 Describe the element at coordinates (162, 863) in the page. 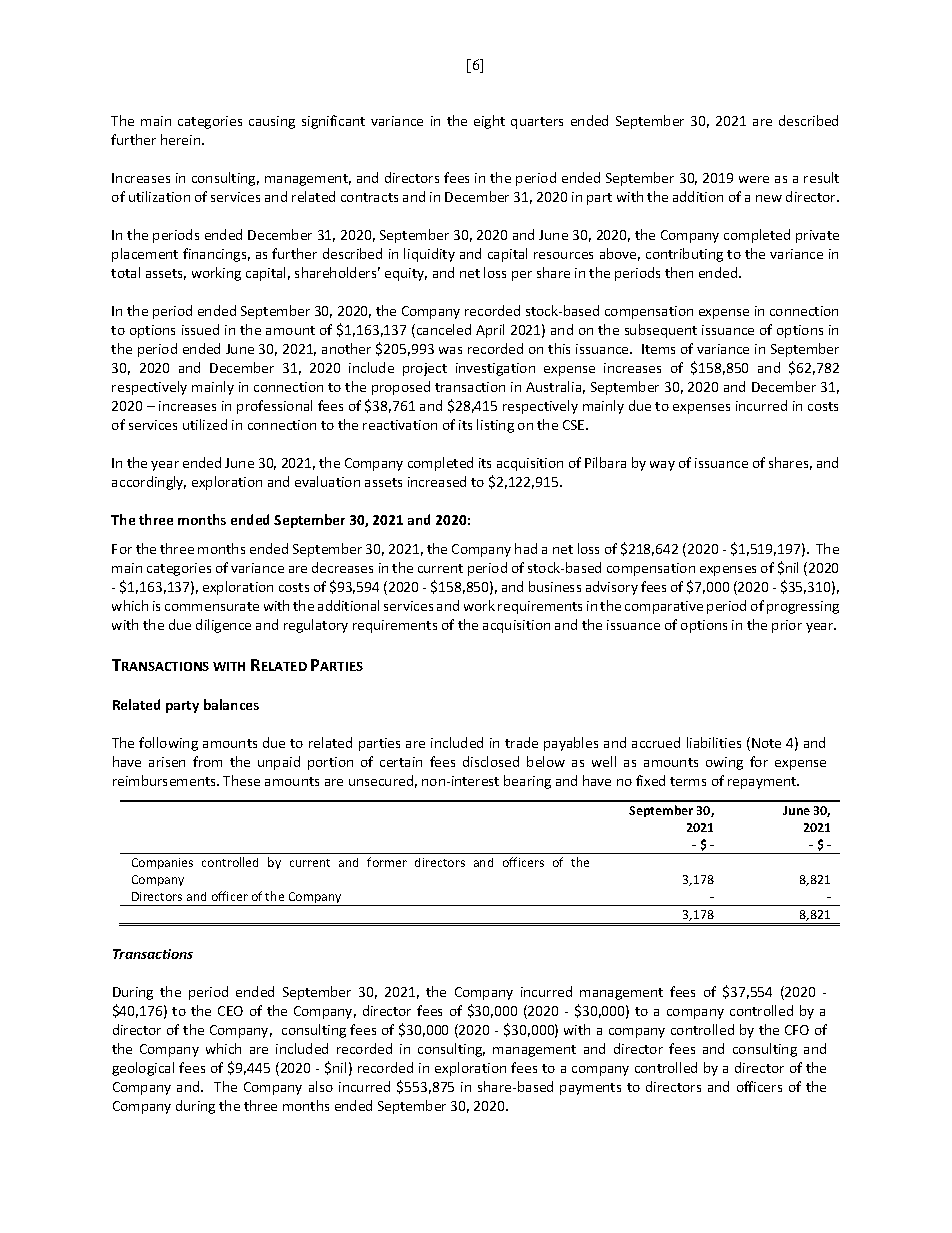

I see `Companies` at that location.
